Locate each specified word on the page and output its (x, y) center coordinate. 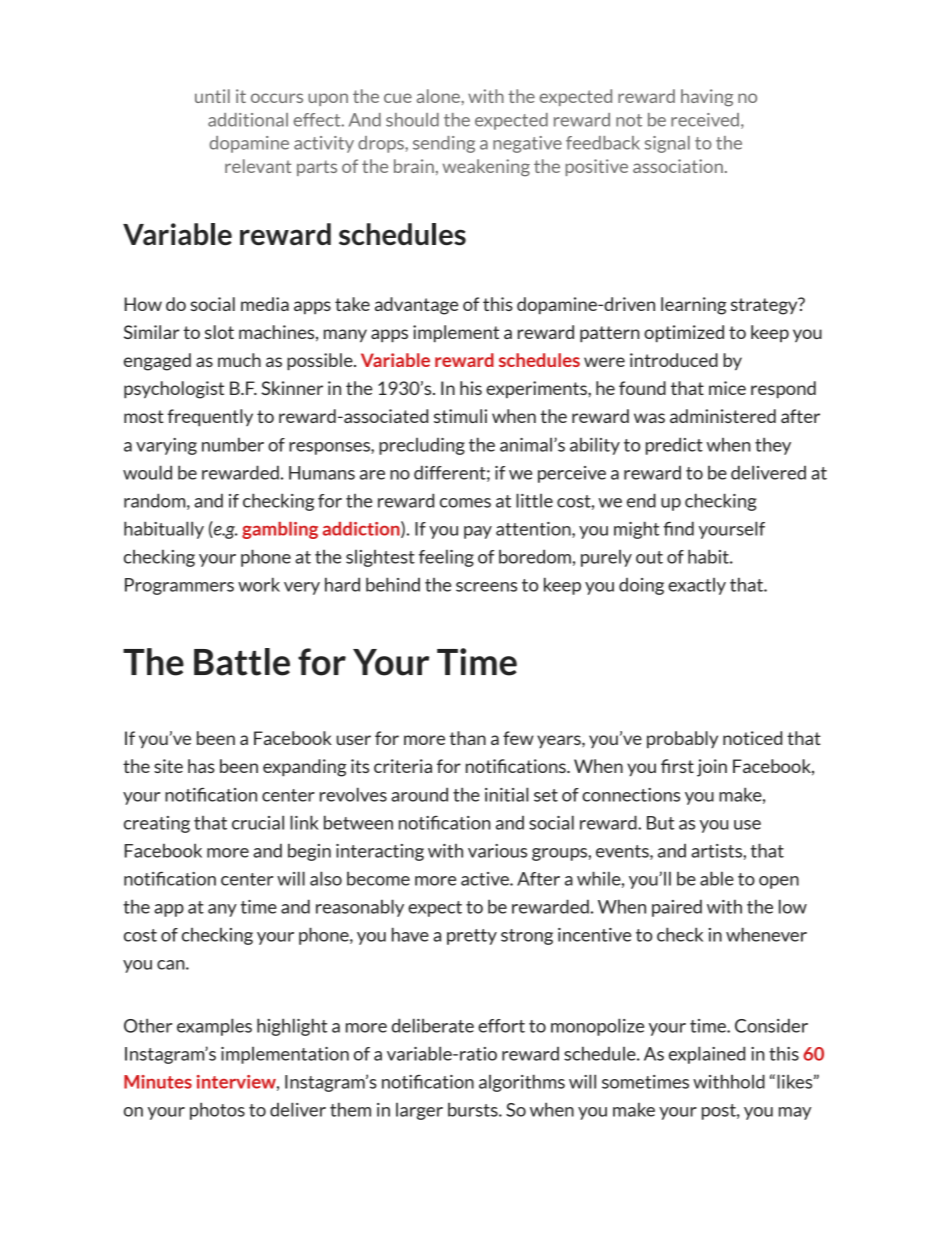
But (660, 823)
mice (727, 388)
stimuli (460, 416)
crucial (258, 822)
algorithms (522, 1083)
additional (248, 120)
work (259, 584)
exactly (697, 586)
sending (444, 144)
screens (486, 587)
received (705, 120)
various (497, 851)
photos (217, 1111)
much (239, 360)
